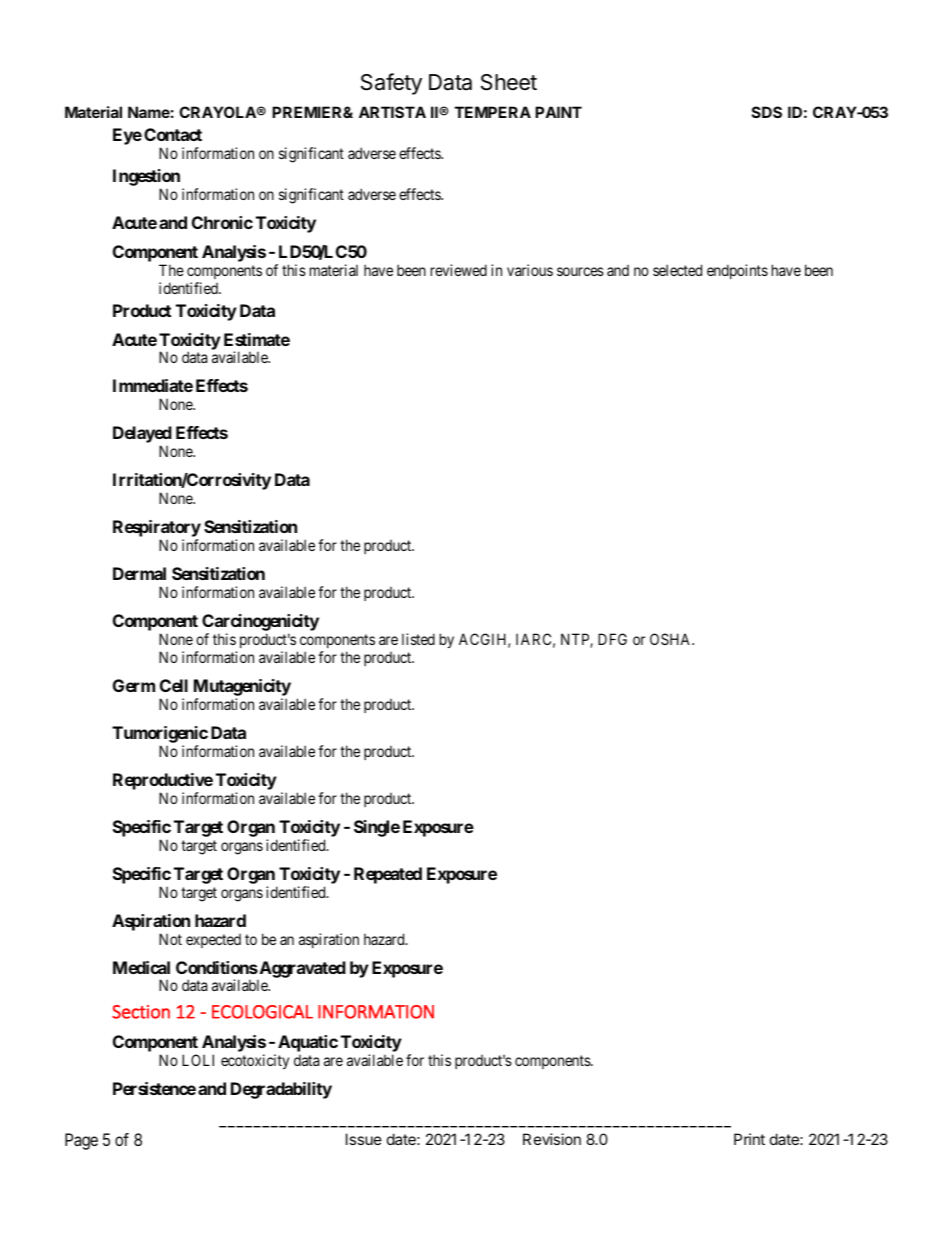 The width and height of the screenshot is (952, 1233). Describe the element at coordinates (767, 112) in the screenshot. I see `SDS` at that location.
